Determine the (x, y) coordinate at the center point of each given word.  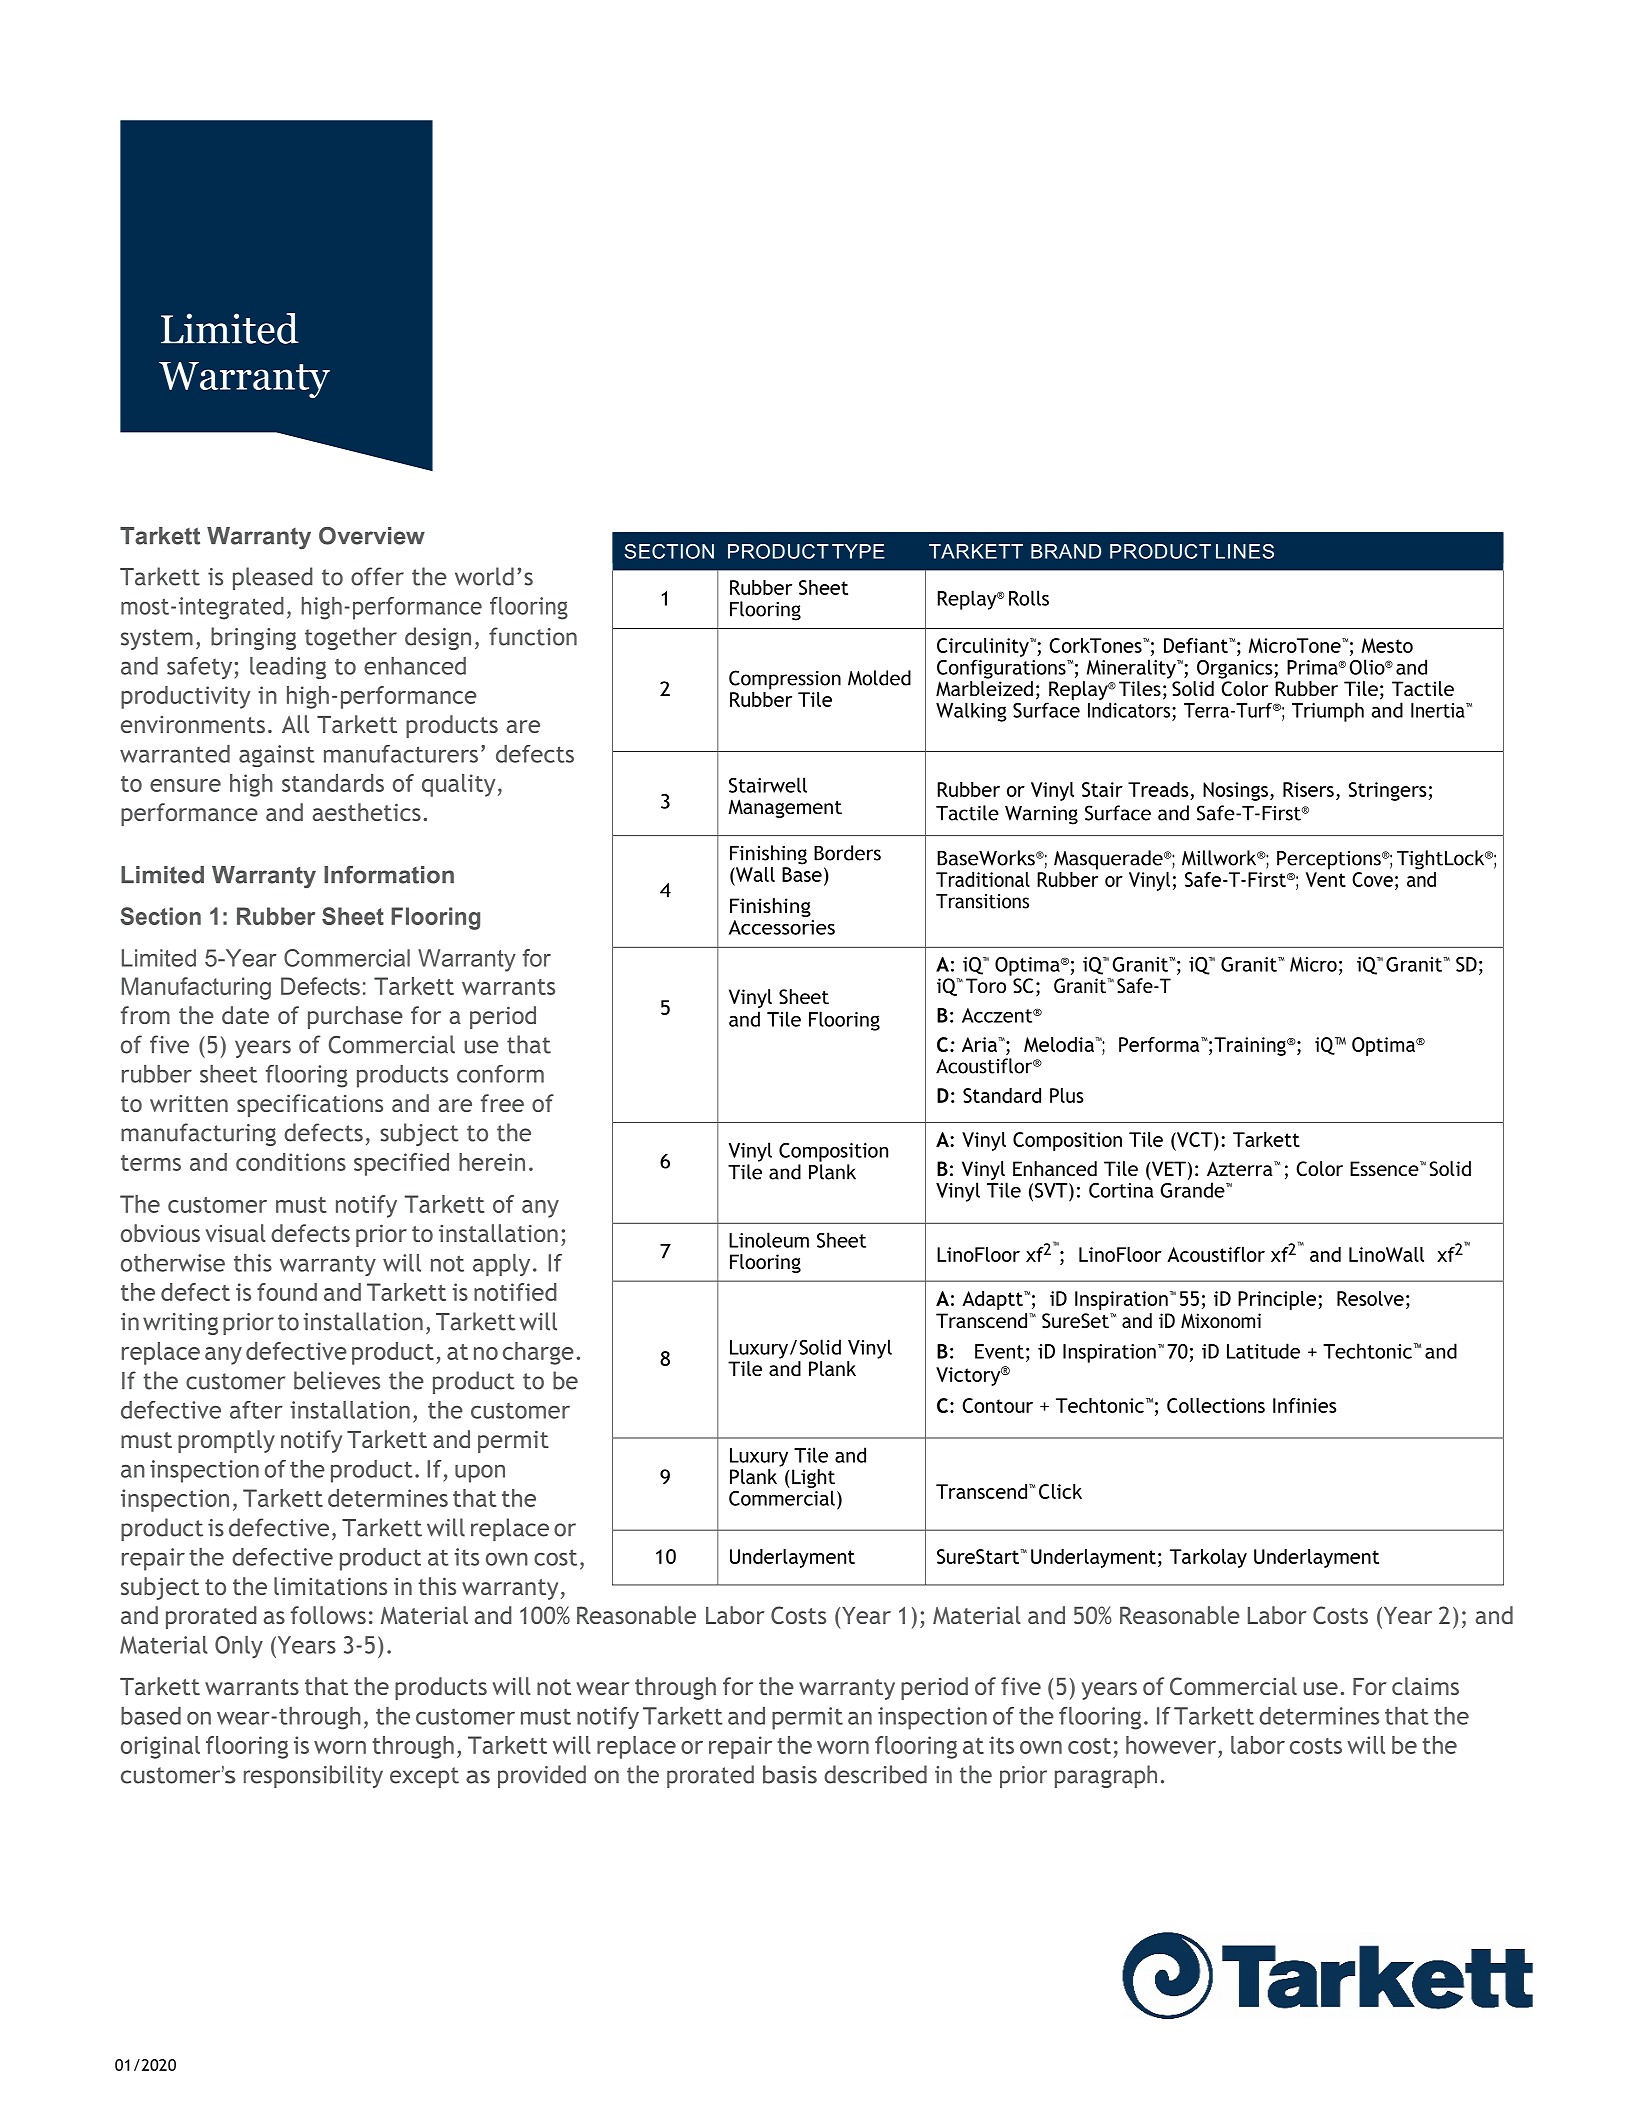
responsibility (313, 1776)
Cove (1372, 879)
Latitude (1263, 1351)
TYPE (858, 551)
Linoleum (769, 1240)
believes (337, 1380)
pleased (273, 578)
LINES (1245, 551)
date (245, 1015)
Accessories (782, 927)
